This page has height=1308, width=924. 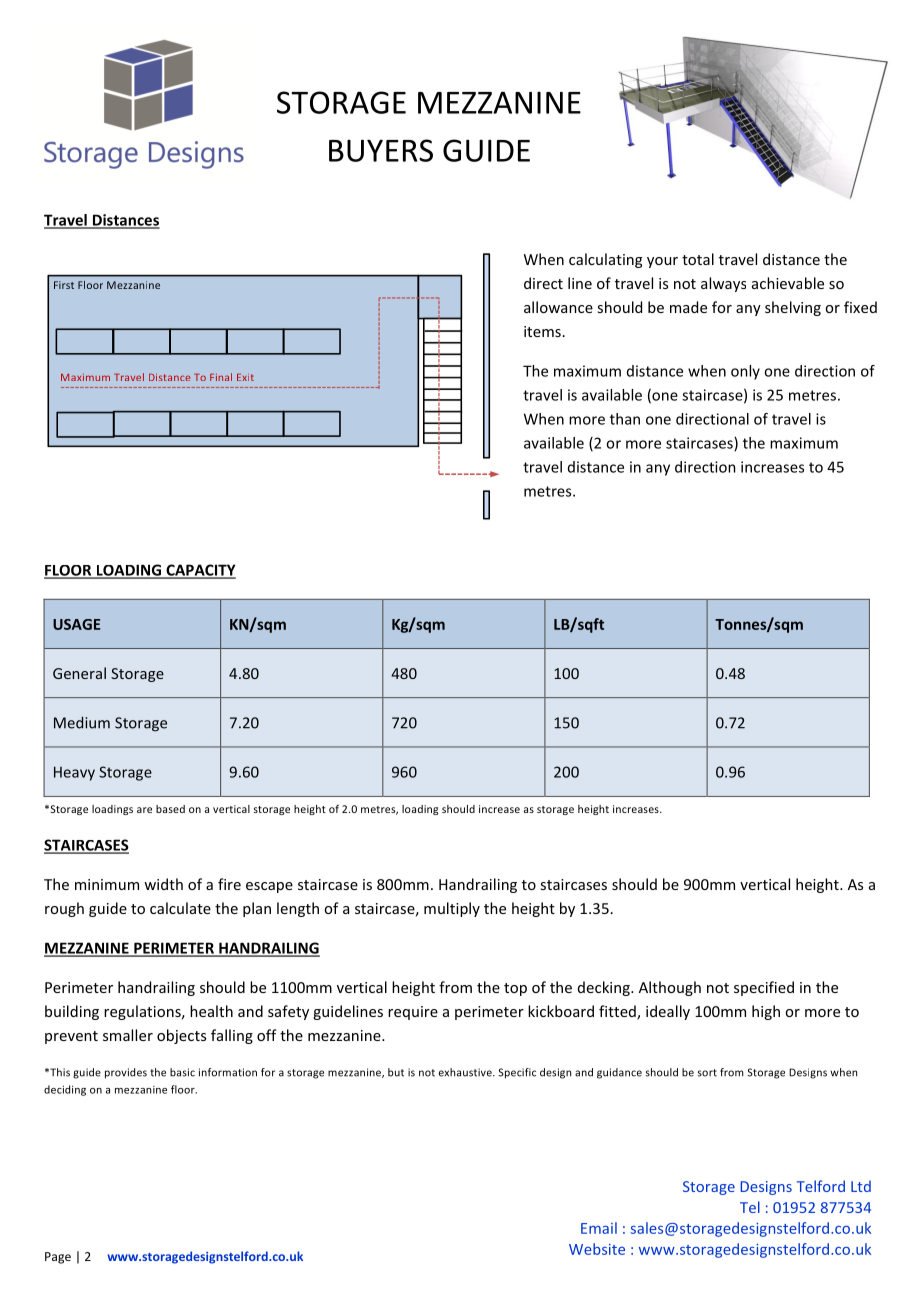 What do you see at coordinates (452, 909) in the page?
I see `multiply` at bounding box center [452, 909].
